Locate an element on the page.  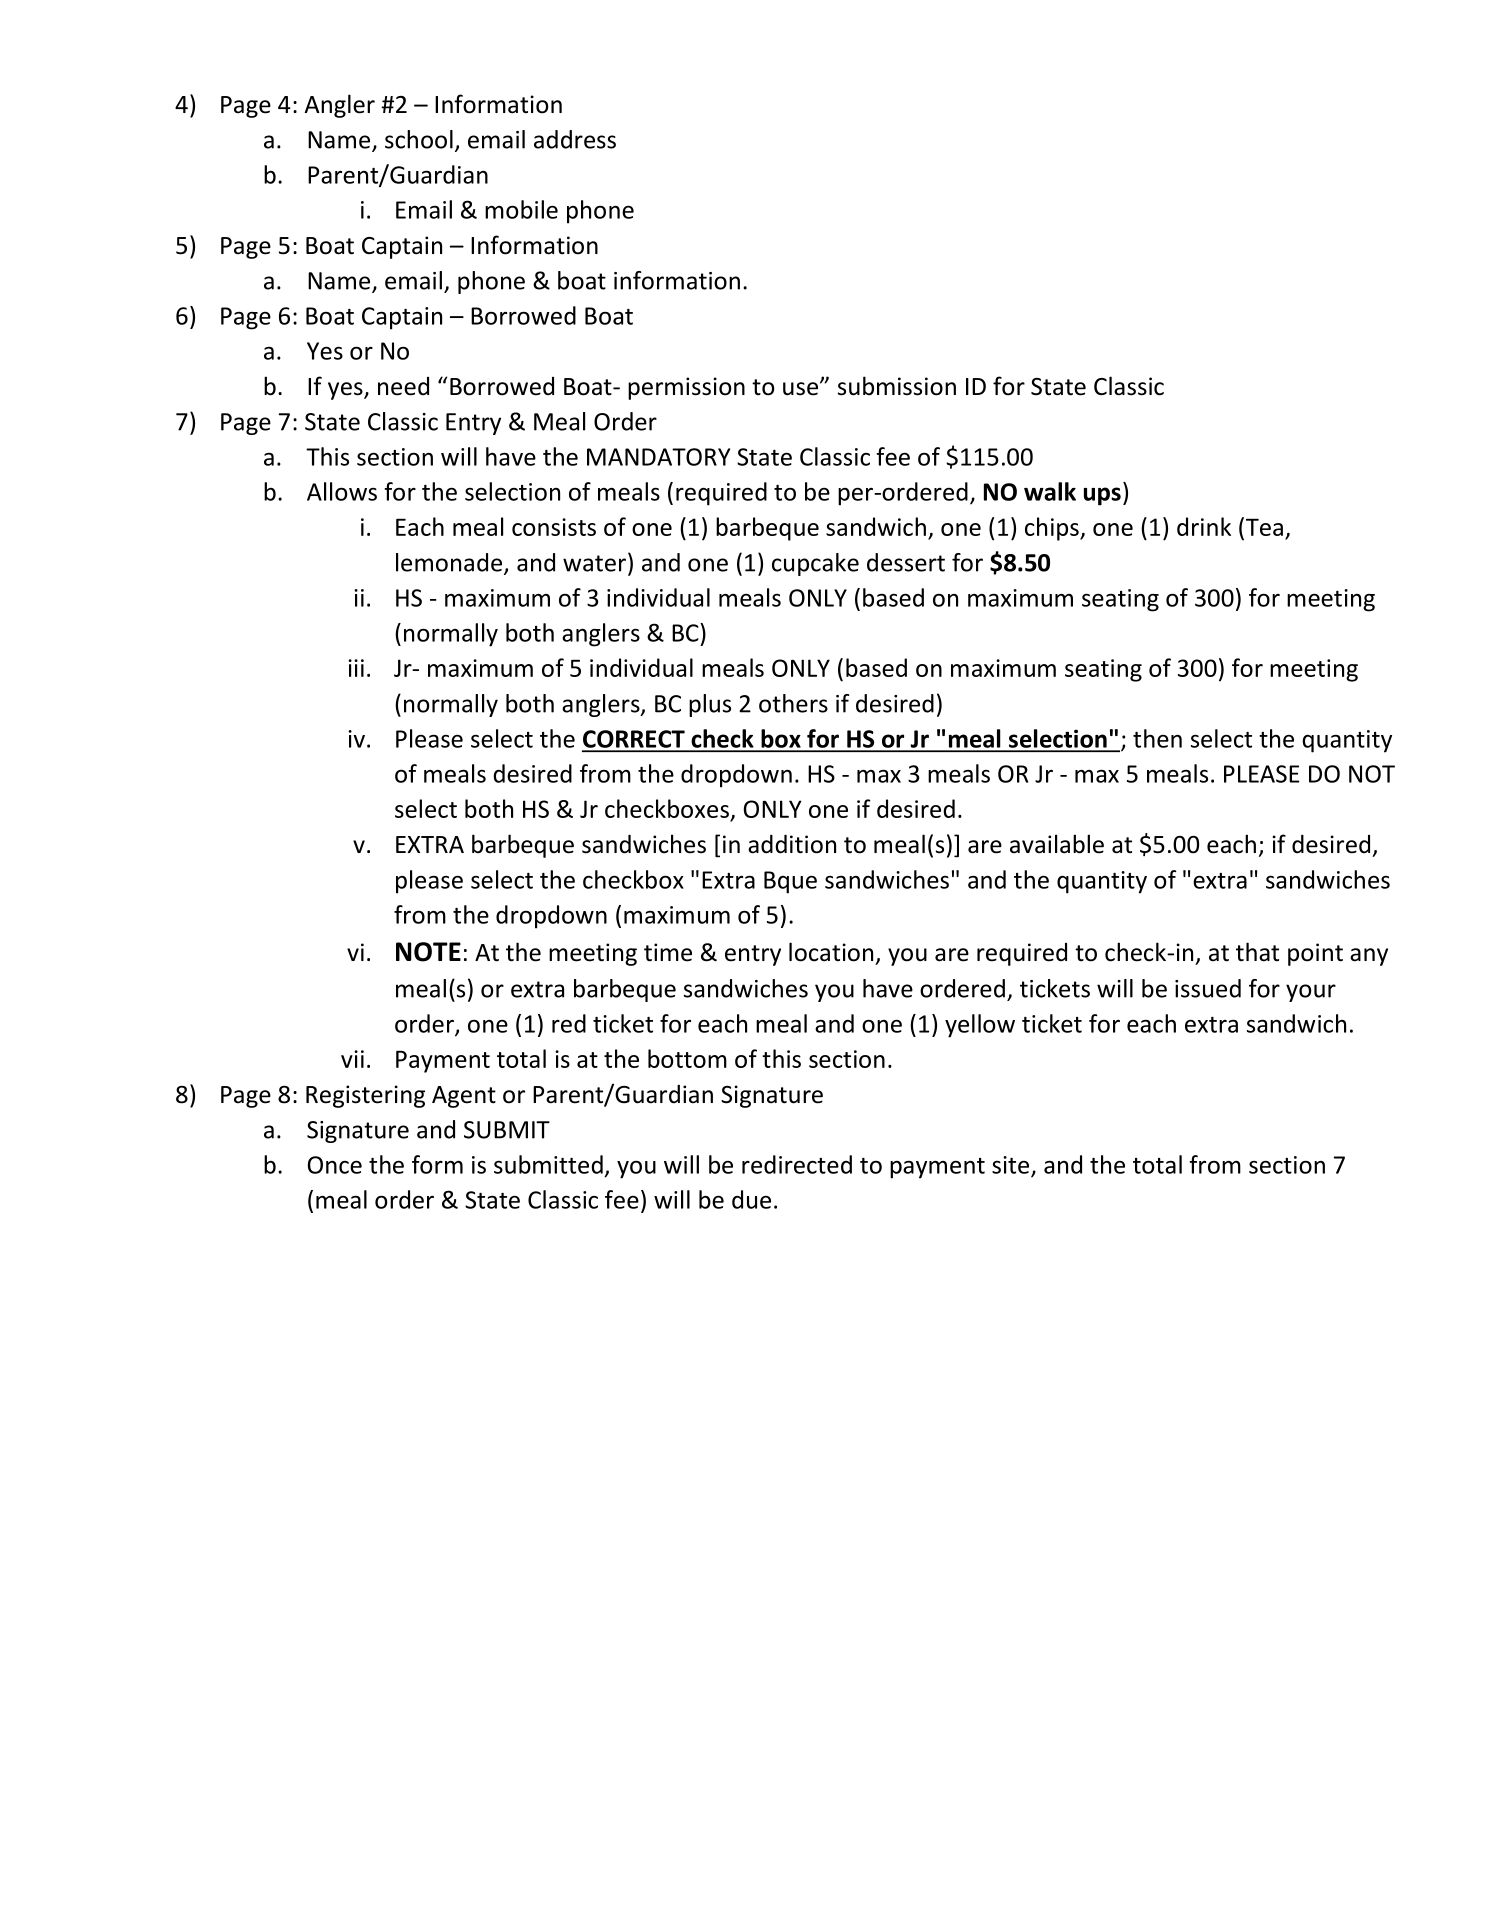
site is located at coordinates (1010, 1165).
